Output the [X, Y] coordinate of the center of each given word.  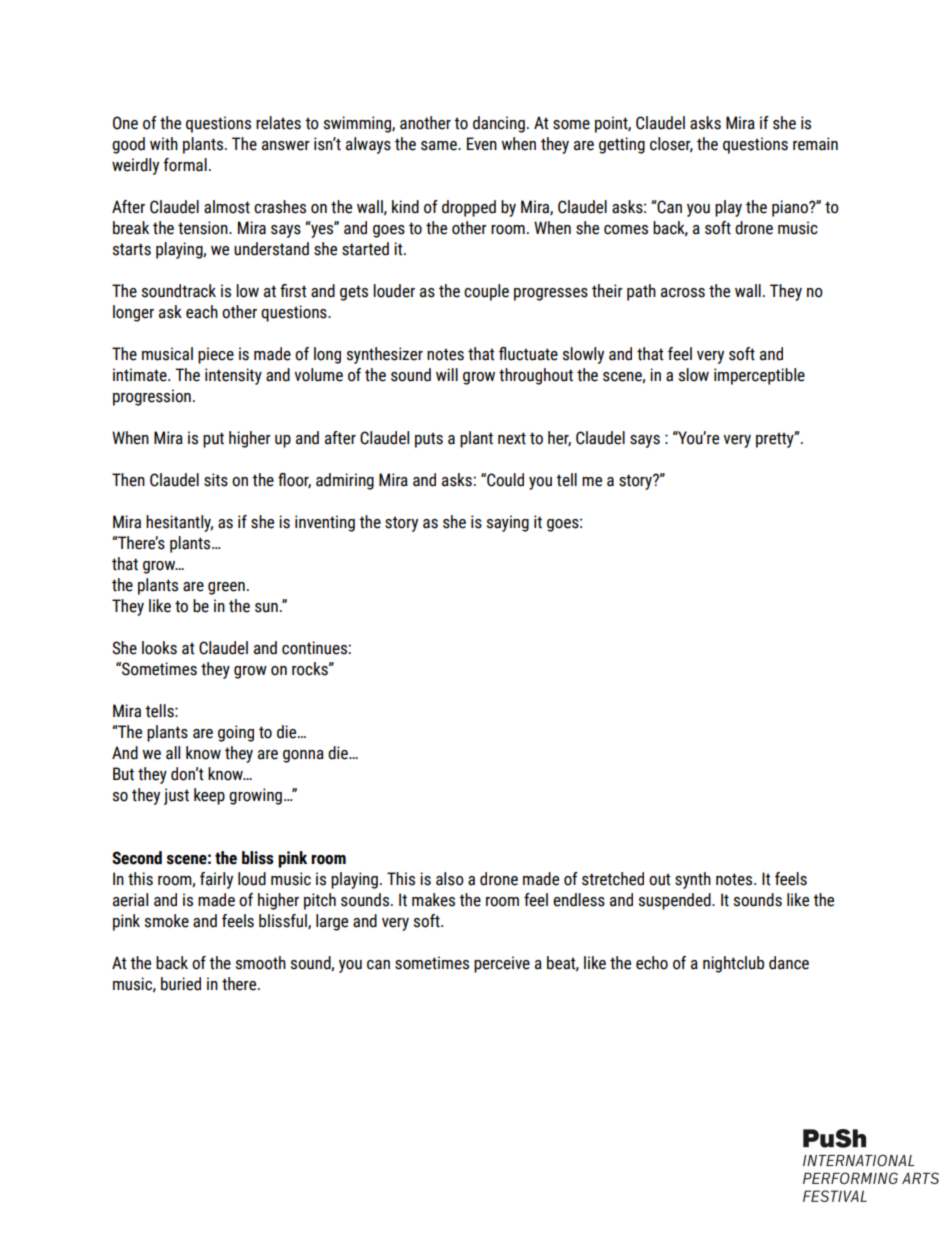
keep [209, 796]
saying [508, 523]
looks [159, 648]
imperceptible [759, 376]
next [512, 438]
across [683, 293]
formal [185, 165]
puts [429, 440]
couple [486, 292]
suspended [676, 901]
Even [482, 144]
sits [216, 480]
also [450, 879]
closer [671, 144]
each [202, 312]
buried [181, 984]
